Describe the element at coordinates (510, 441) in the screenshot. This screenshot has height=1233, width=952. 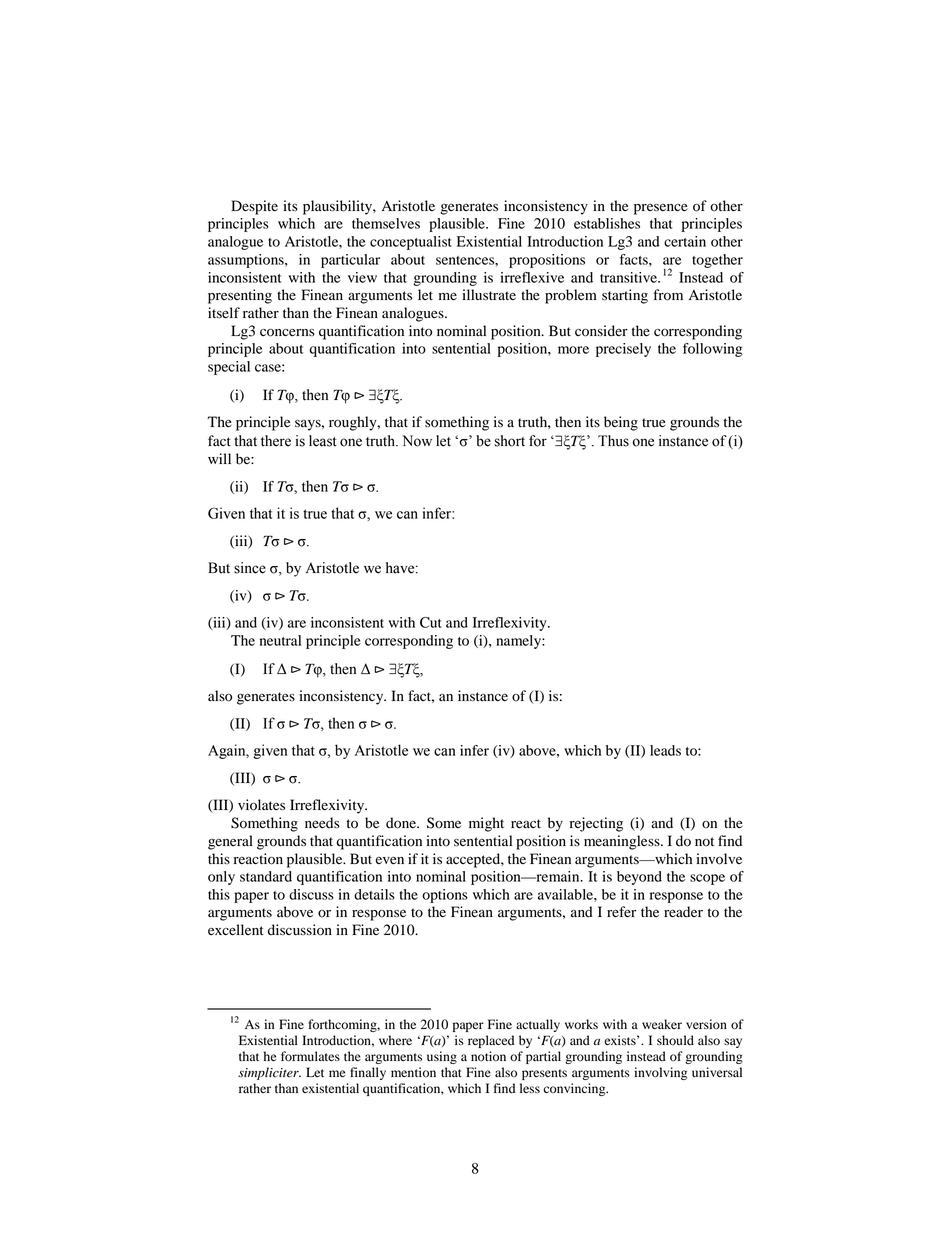
I see `short` at that location.
